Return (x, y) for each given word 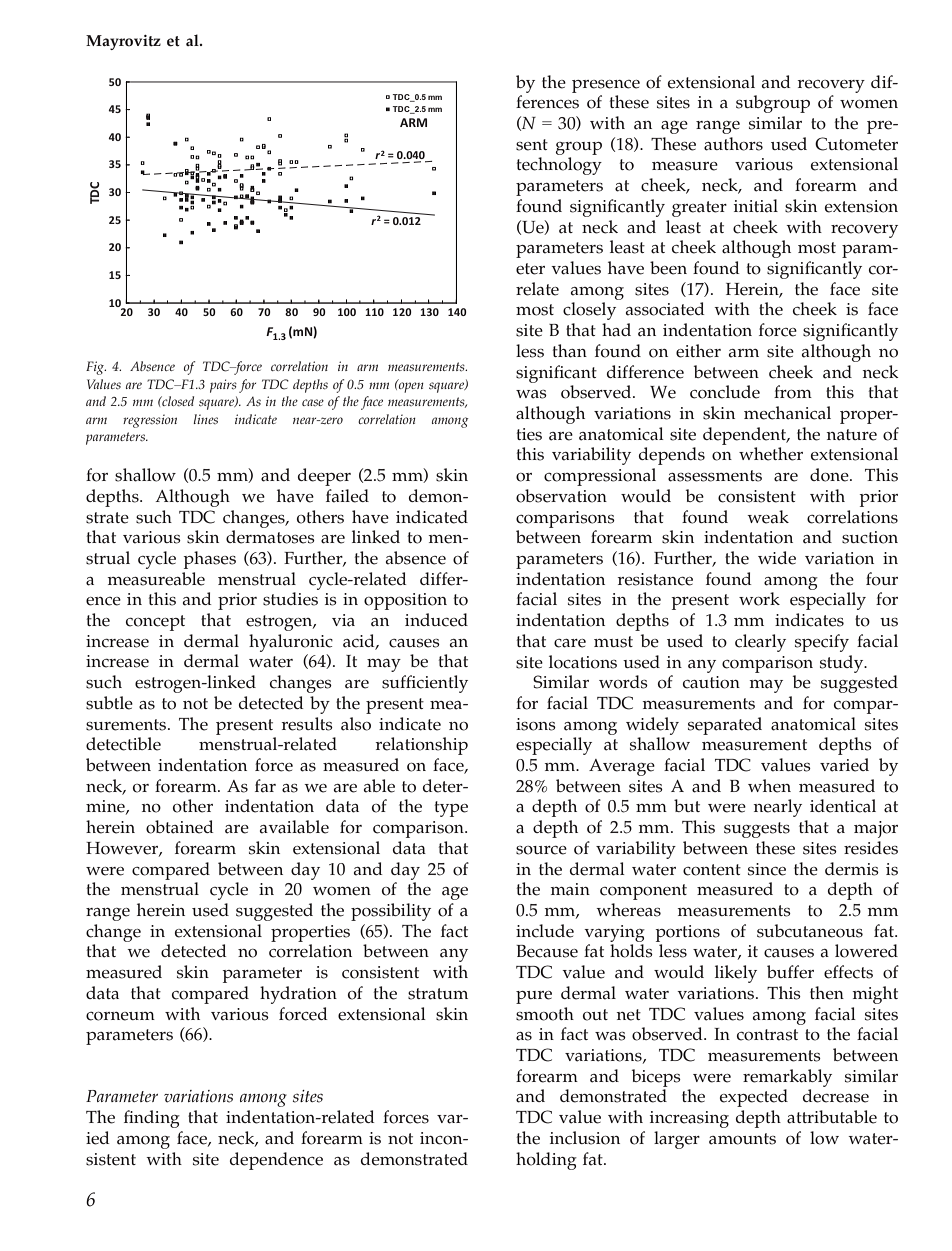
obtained (179, 827)
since (767, 869)
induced (436, 620)
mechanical (787, 413)
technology (559, 166)
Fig (96, 368)
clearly (760, 643)
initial (756, 206)
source (541, 850)
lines (205, 419)
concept (155, 623)
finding (152, 1119)
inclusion (585, 1138)
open (410, 386)
